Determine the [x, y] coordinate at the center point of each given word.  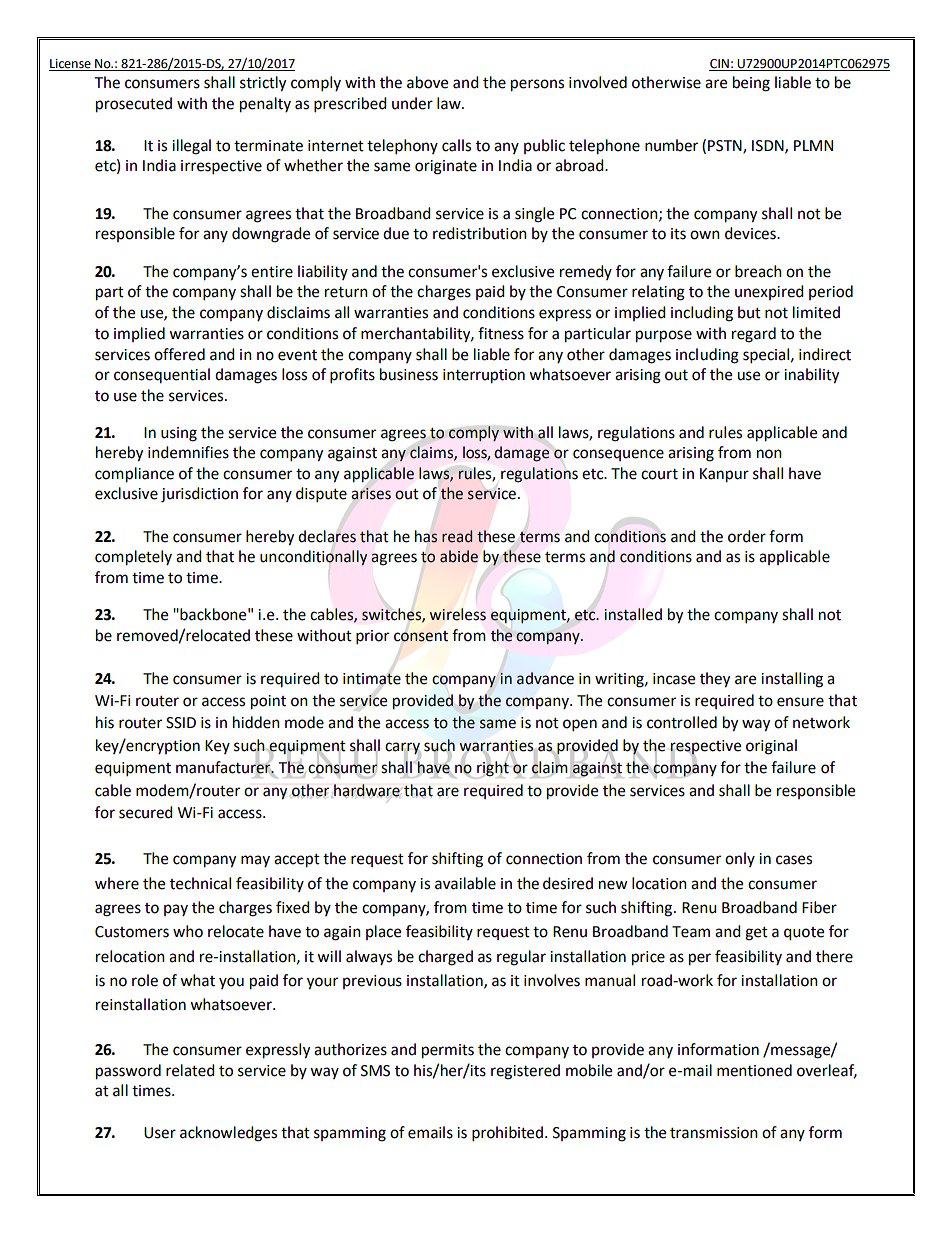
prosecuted [134, 105]
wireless [457, 614]
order [747, 536]
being [751, 84]
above [427, 82]
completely [133, 558]
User [160, 1133]
